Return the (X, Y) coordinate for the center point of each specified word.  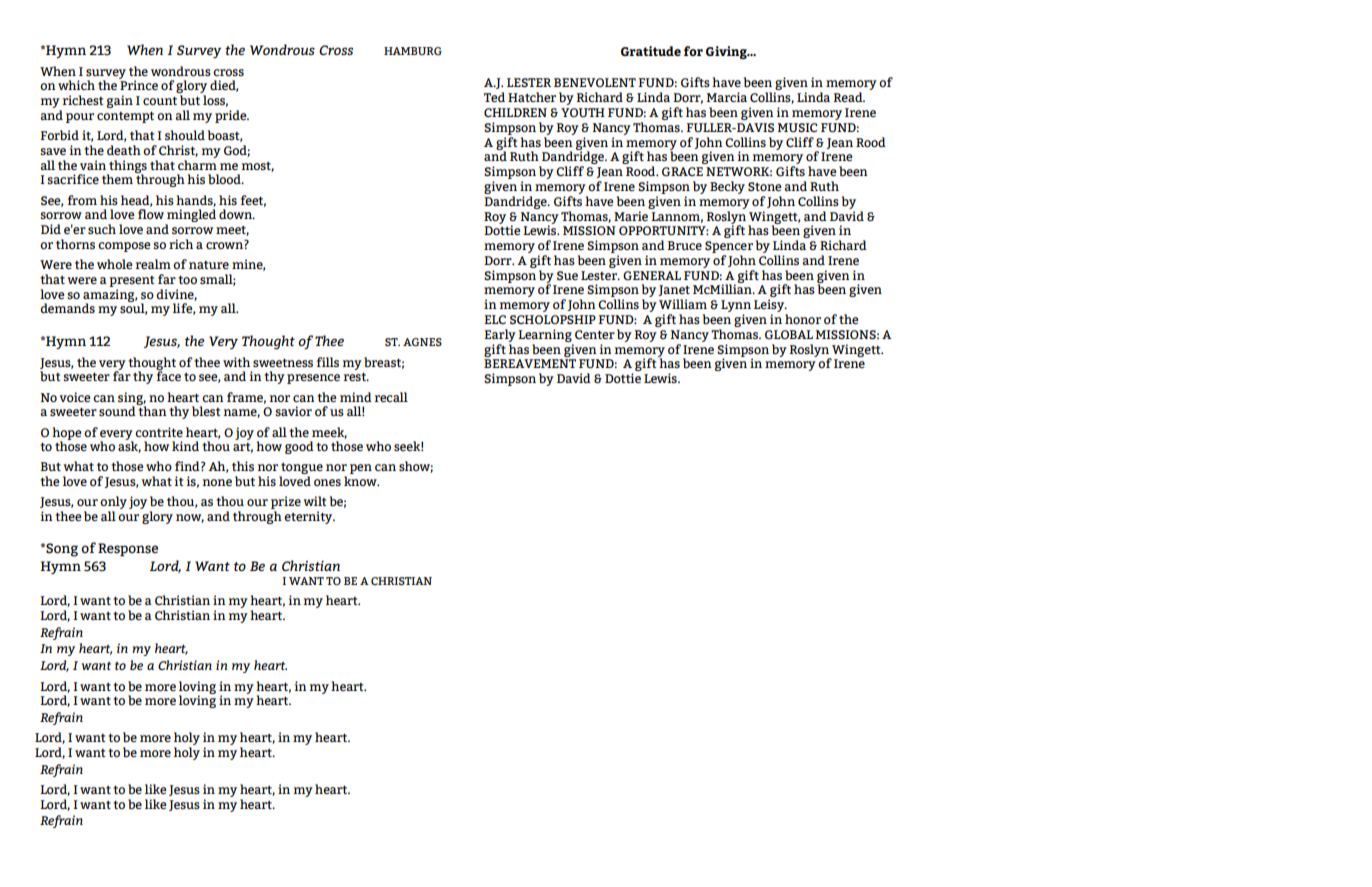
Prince (138, 84)
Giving (727, 52)
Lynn (736, 307)
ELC (495, 319)
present (132, 281)
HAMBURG (413, 51)
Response (128, 549)
